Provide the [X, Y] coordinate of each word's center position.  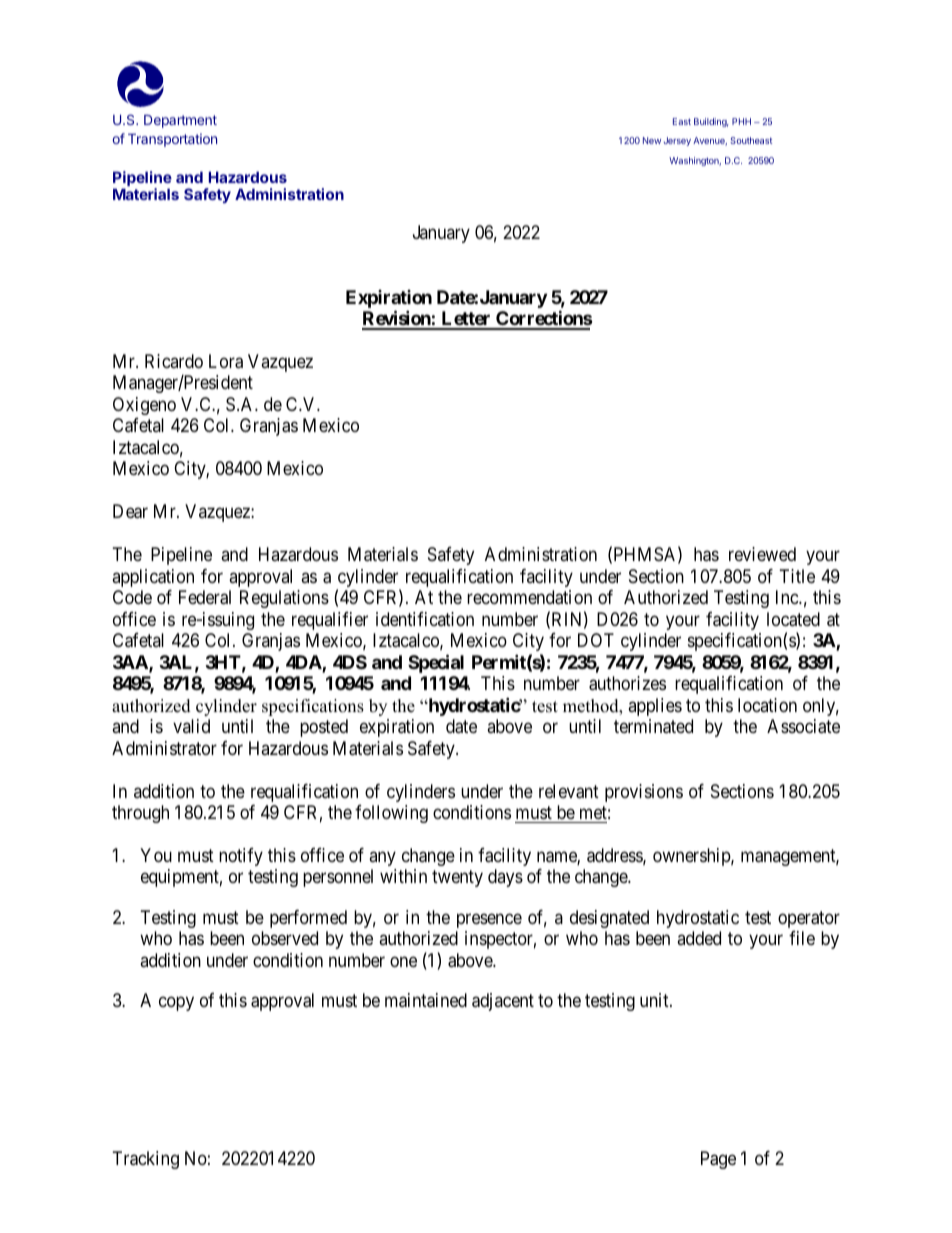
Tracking [146, 1160]
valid [191, 726]
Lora [226, 361]
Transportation [172, 140]
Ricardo [174, 361]
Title [797, 576]
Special [436, 663]
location [767, 705]
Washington [695, 161]
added [699, 938]
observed [285, 938]
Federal [205, 597]
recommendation [529, 597]
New [652, 140]
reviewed [762, 554]
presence [489, 920]
